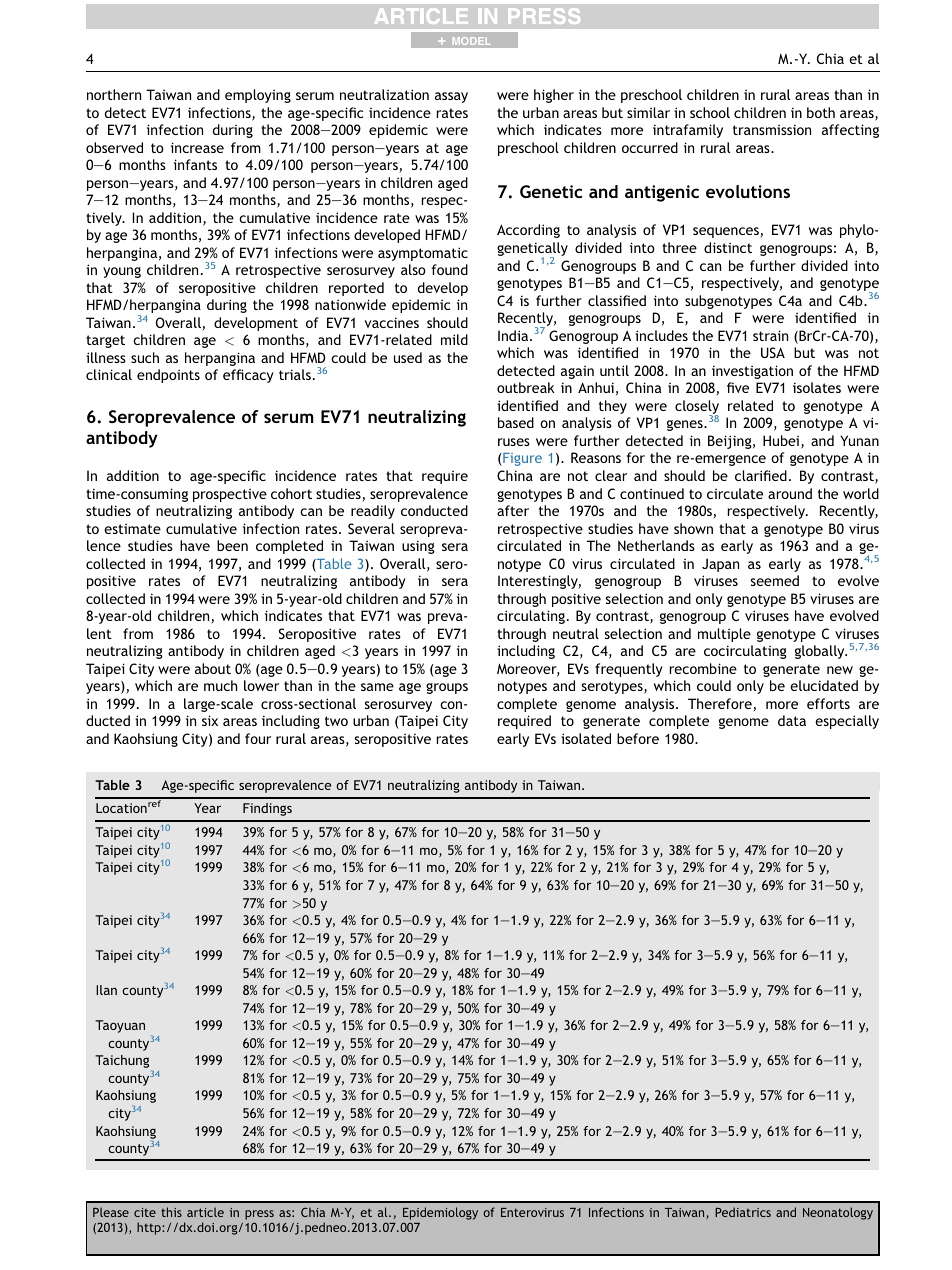  Describe the element at coordinates (440, 1213) in the screenshot. I see `Epidemiology` at that location.
